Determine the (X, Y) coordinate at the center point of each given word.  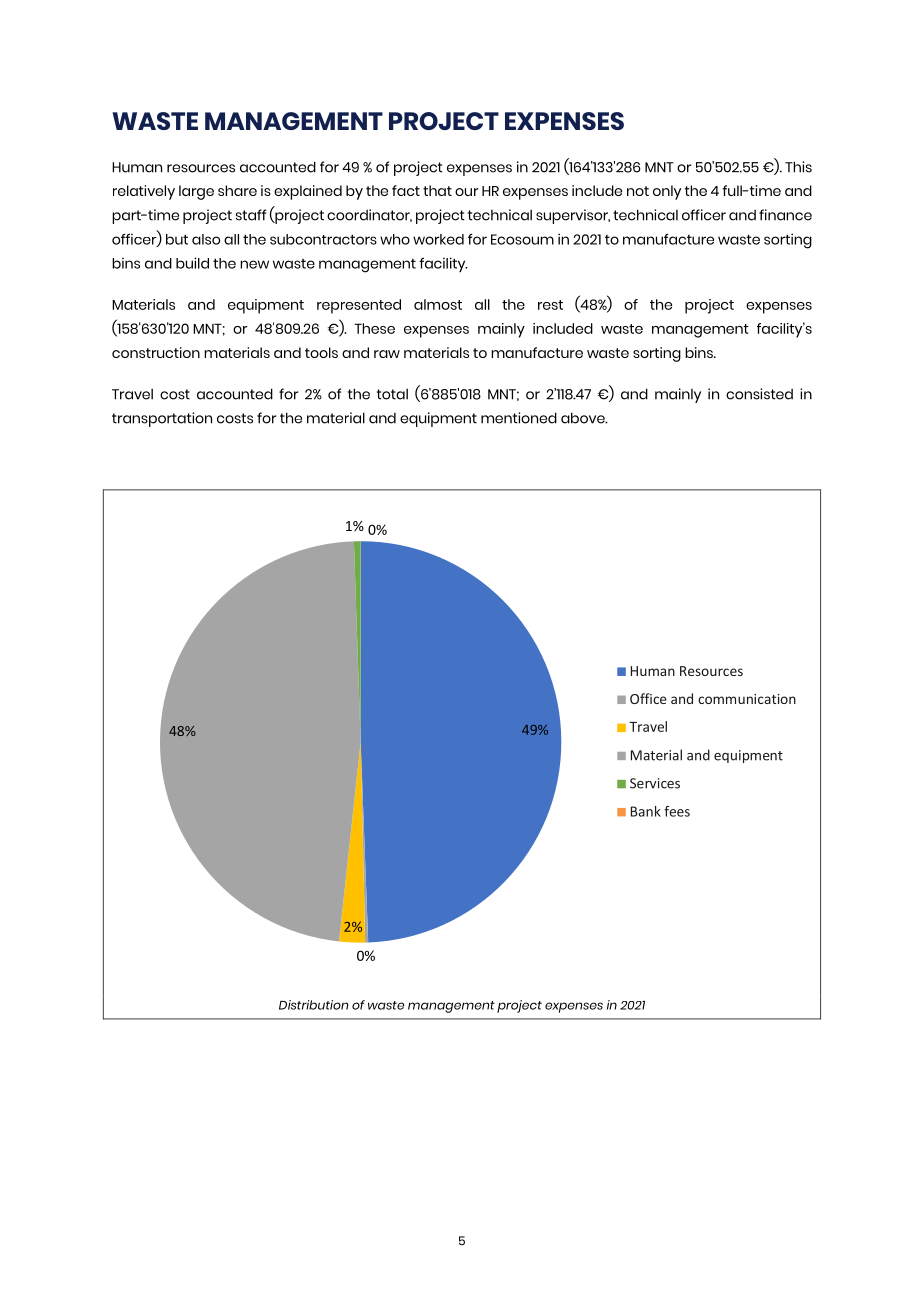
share (237, 190)
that (437, 190)
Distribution (313, 1005)
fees (677, 811)
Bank (646, 811)
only (667, 192)
